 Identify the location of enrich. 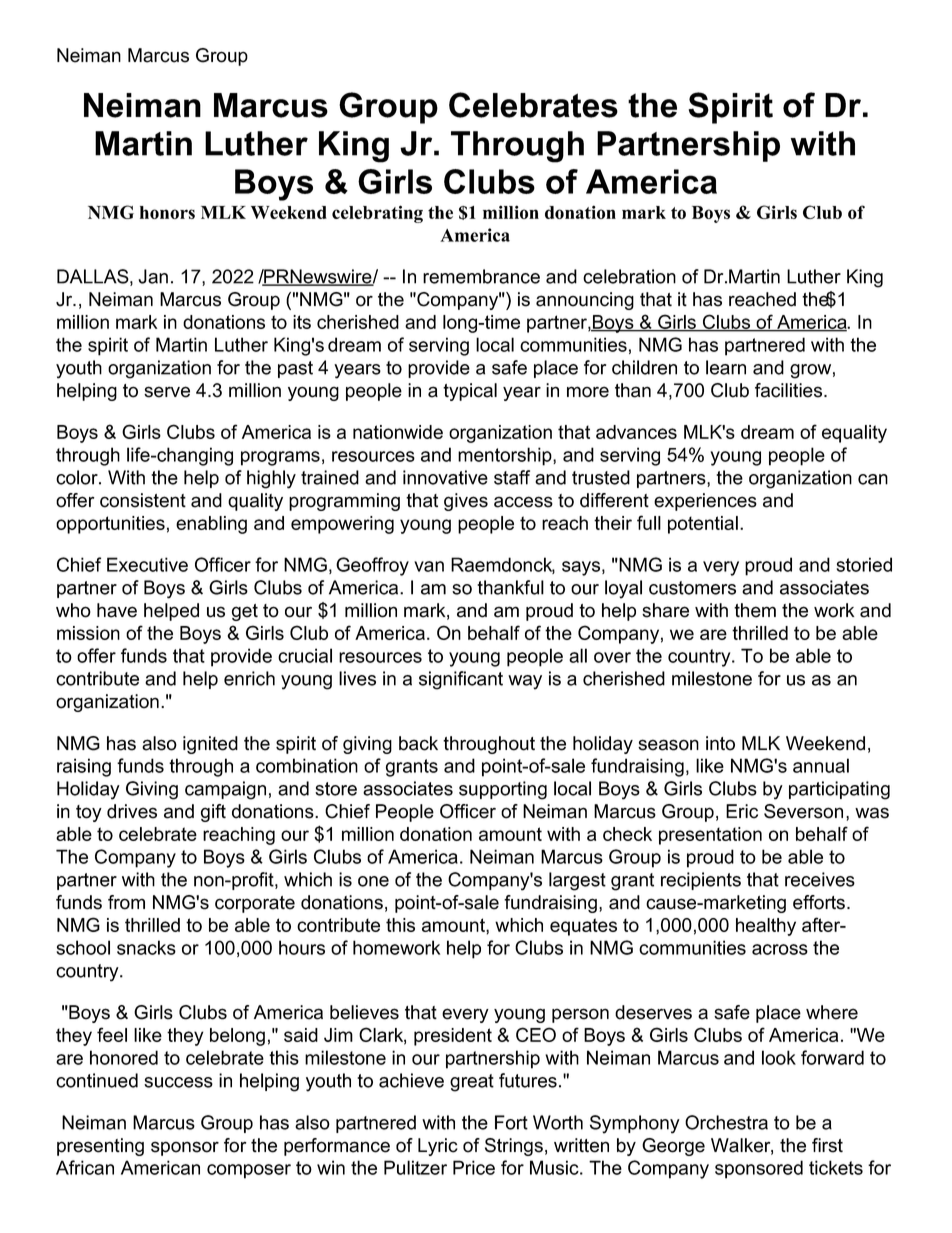
(249, 678).
